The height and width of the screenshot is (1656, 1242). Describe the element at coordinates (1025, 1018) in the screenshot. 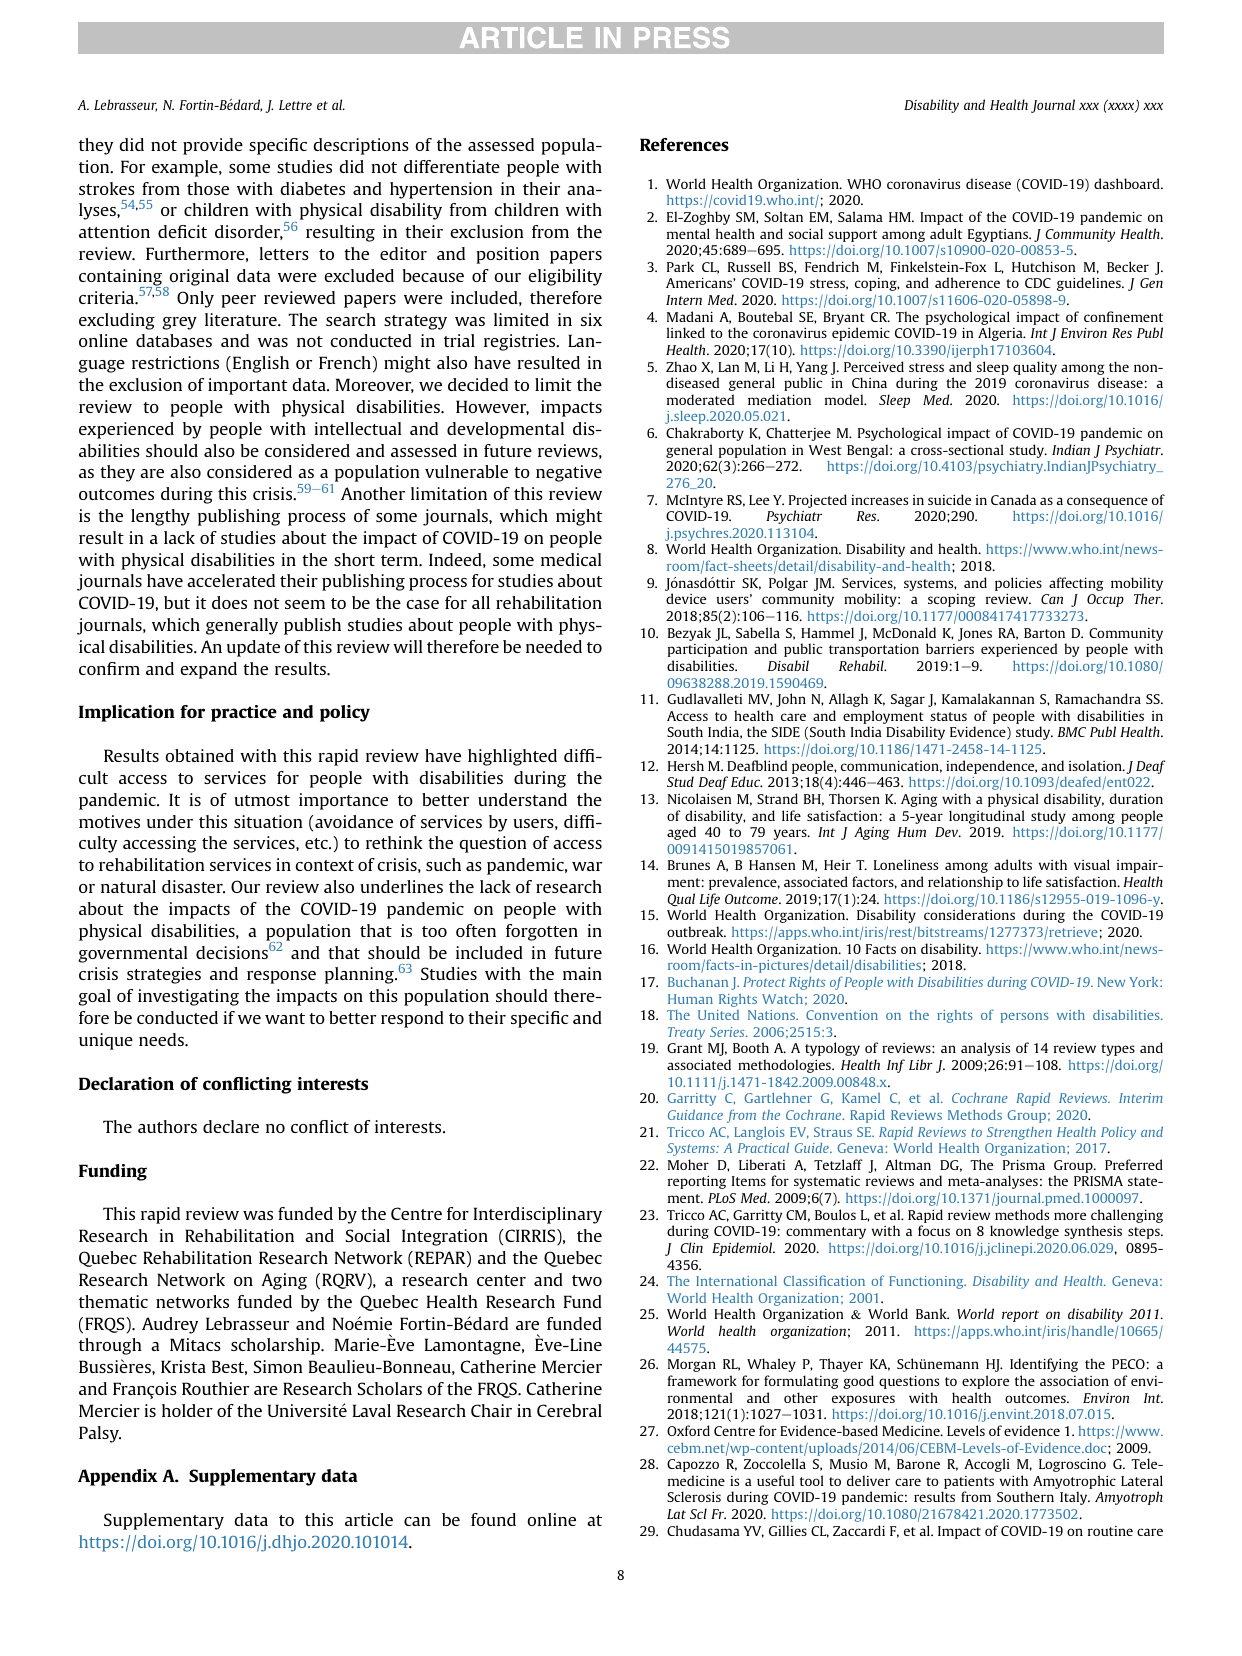

I see `persons` at that location.
